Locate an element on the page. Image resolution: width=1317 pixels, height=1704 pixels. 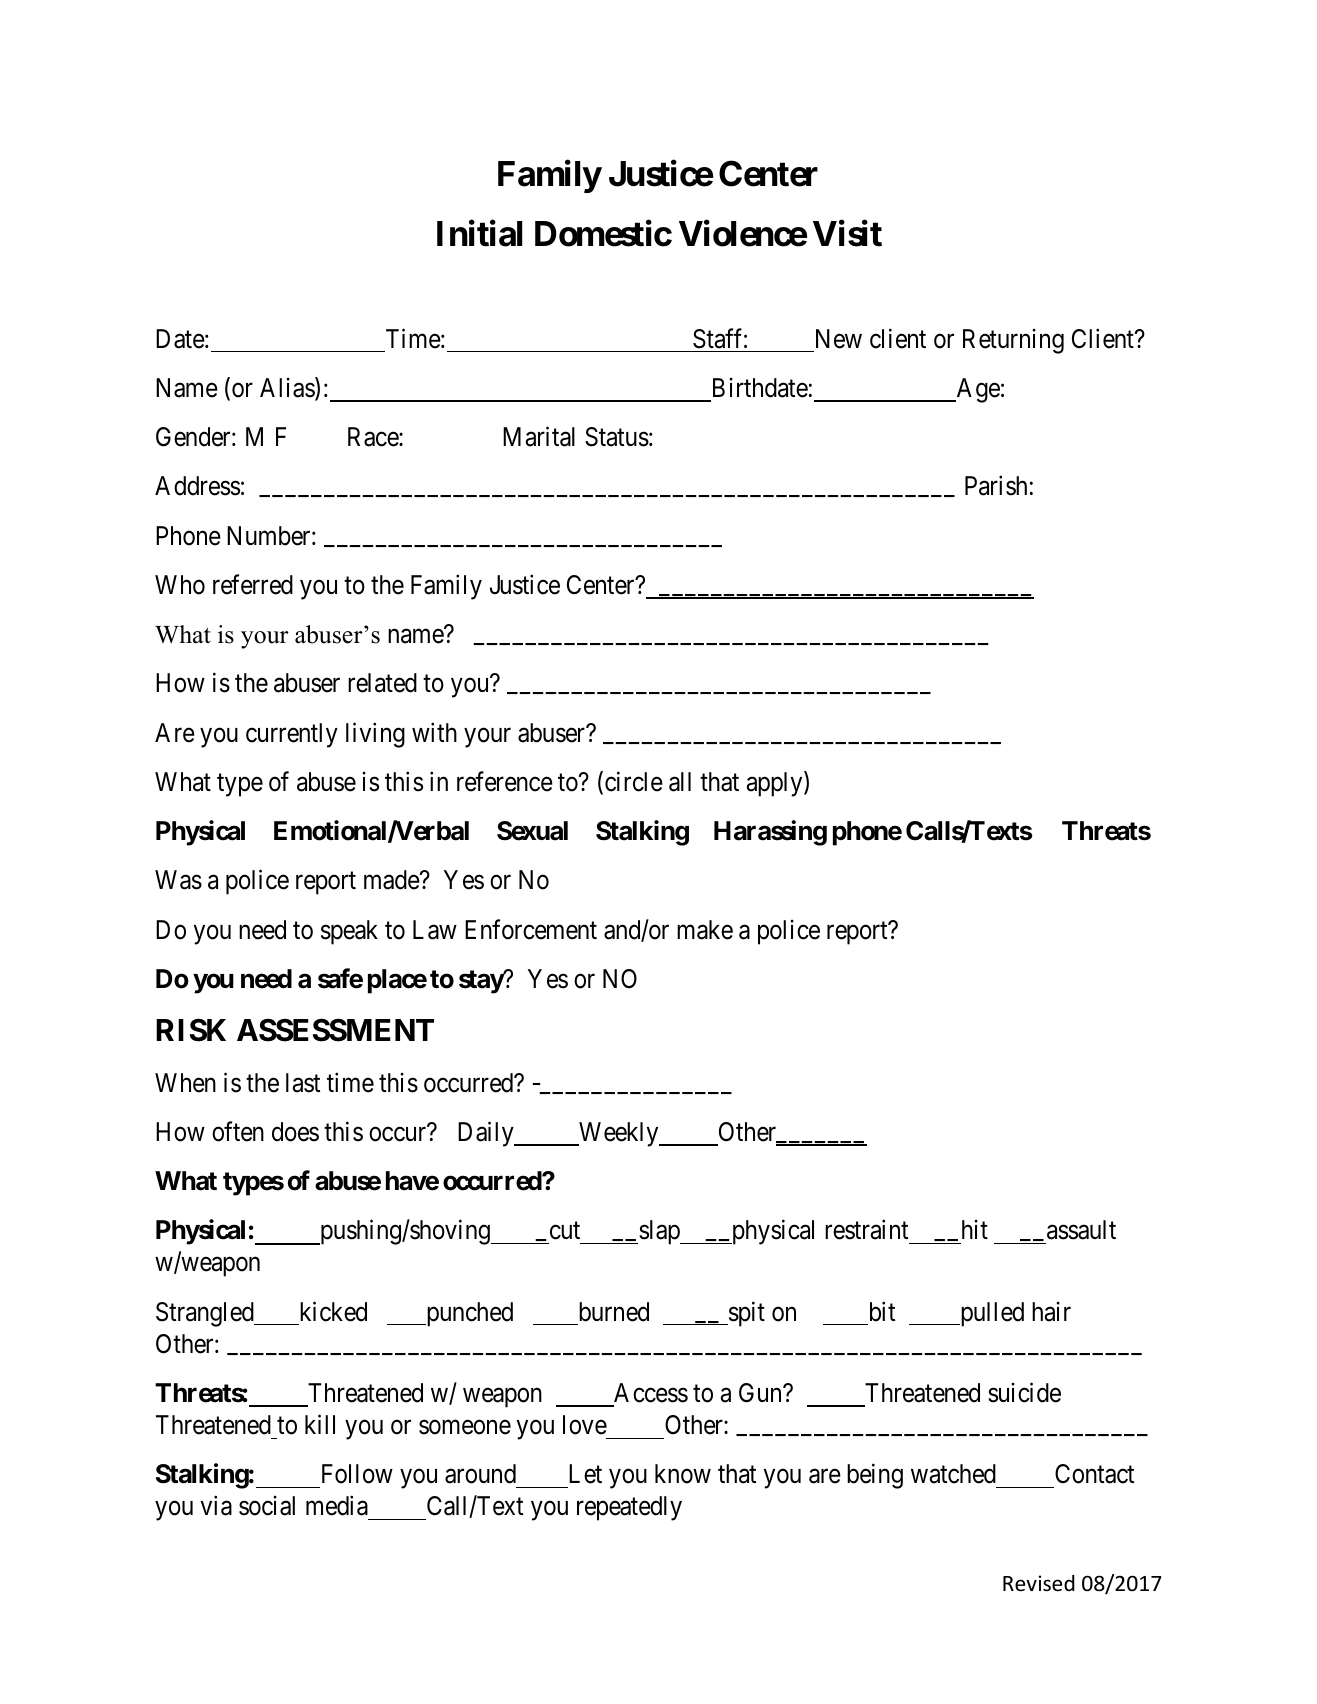
make is located at coordinates (705, 930).
